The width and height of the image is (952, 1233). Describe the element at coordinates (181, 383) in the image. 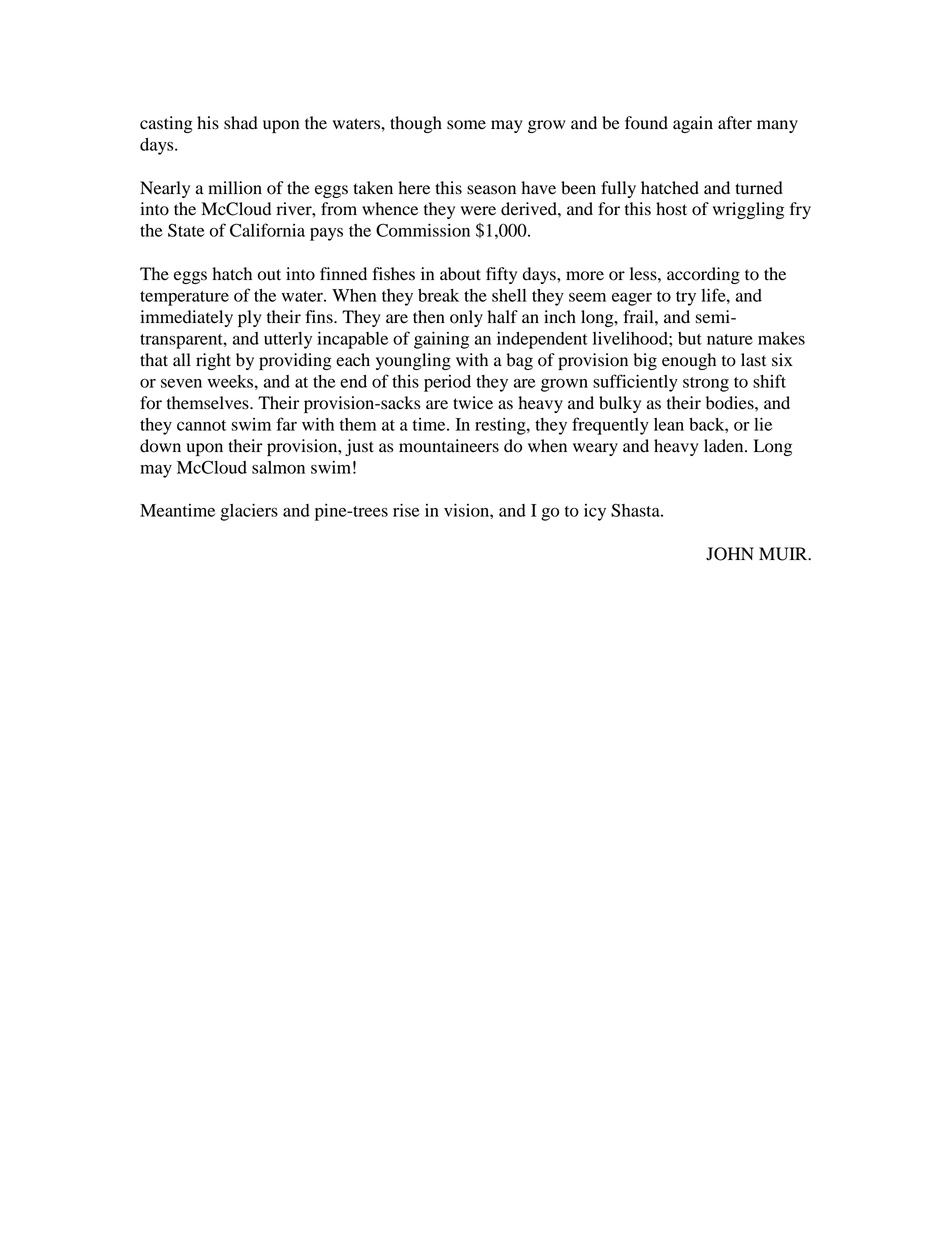

I see `seven` at that location.
